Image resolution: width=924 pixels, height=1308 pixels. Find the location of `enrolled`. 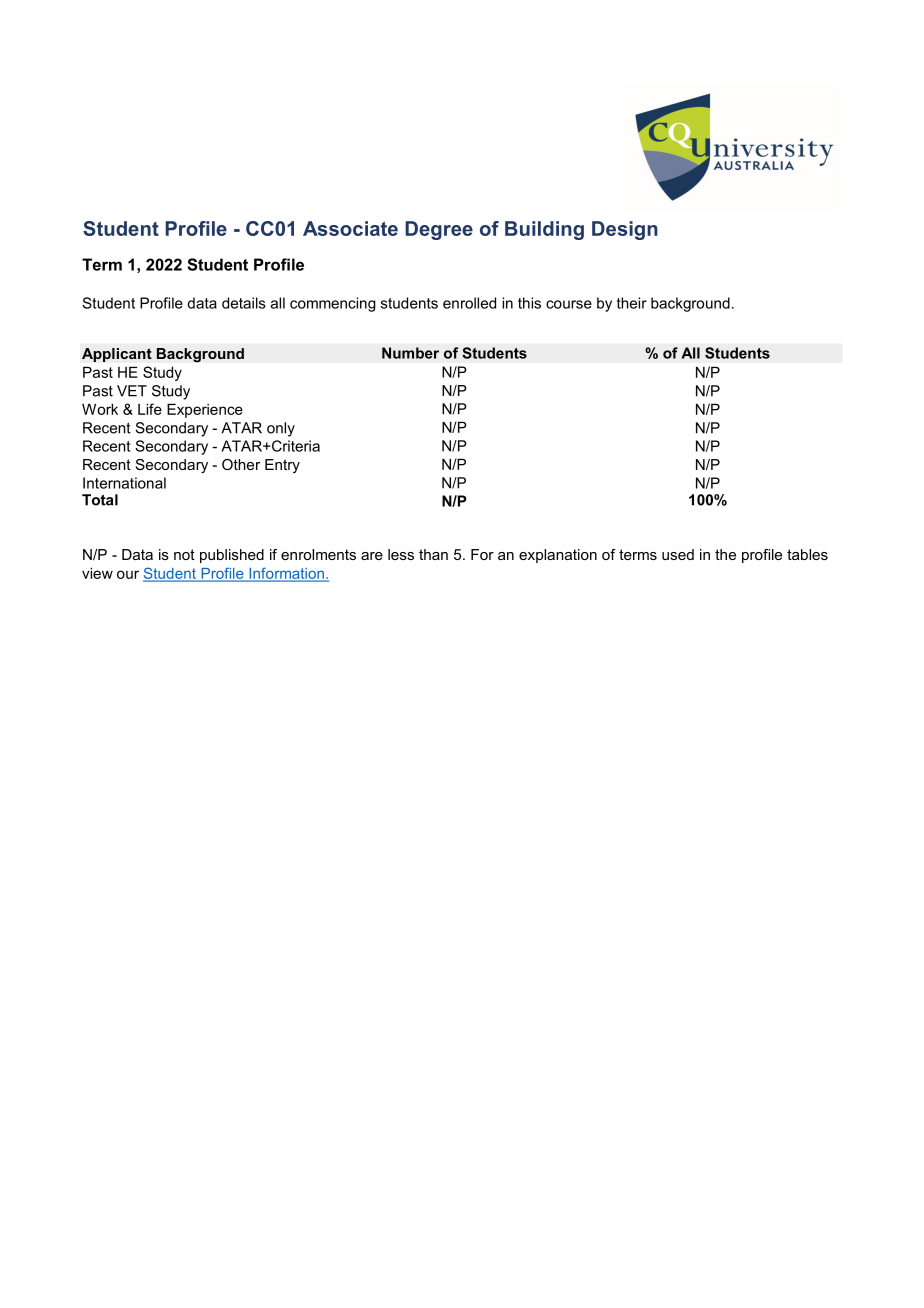

enrolled is located at coordinates (469, 303).
